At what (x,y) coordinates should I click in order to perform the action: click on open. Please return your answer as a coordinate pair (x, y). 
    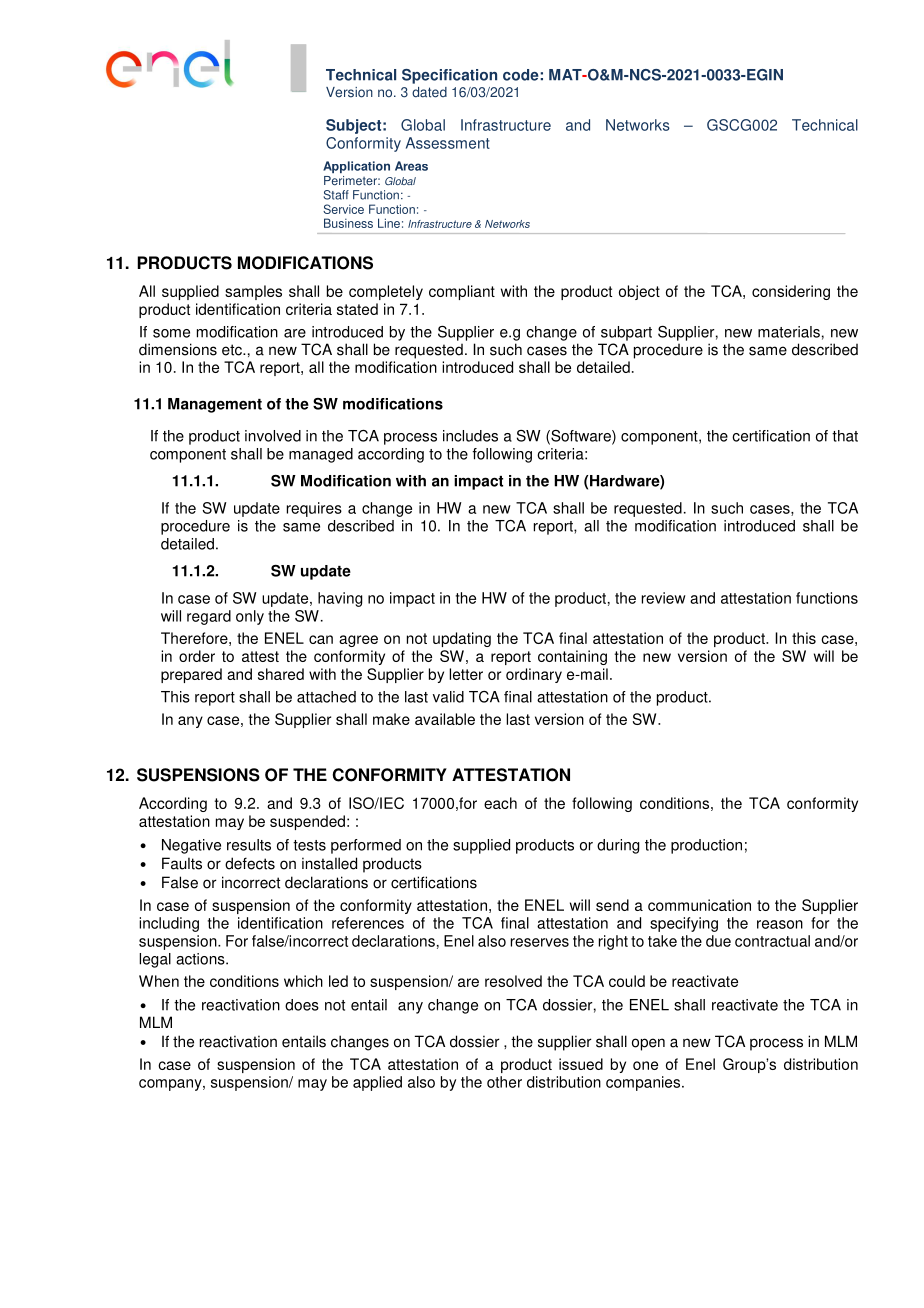
    Looking at the image, I should click on (648, 1044).
